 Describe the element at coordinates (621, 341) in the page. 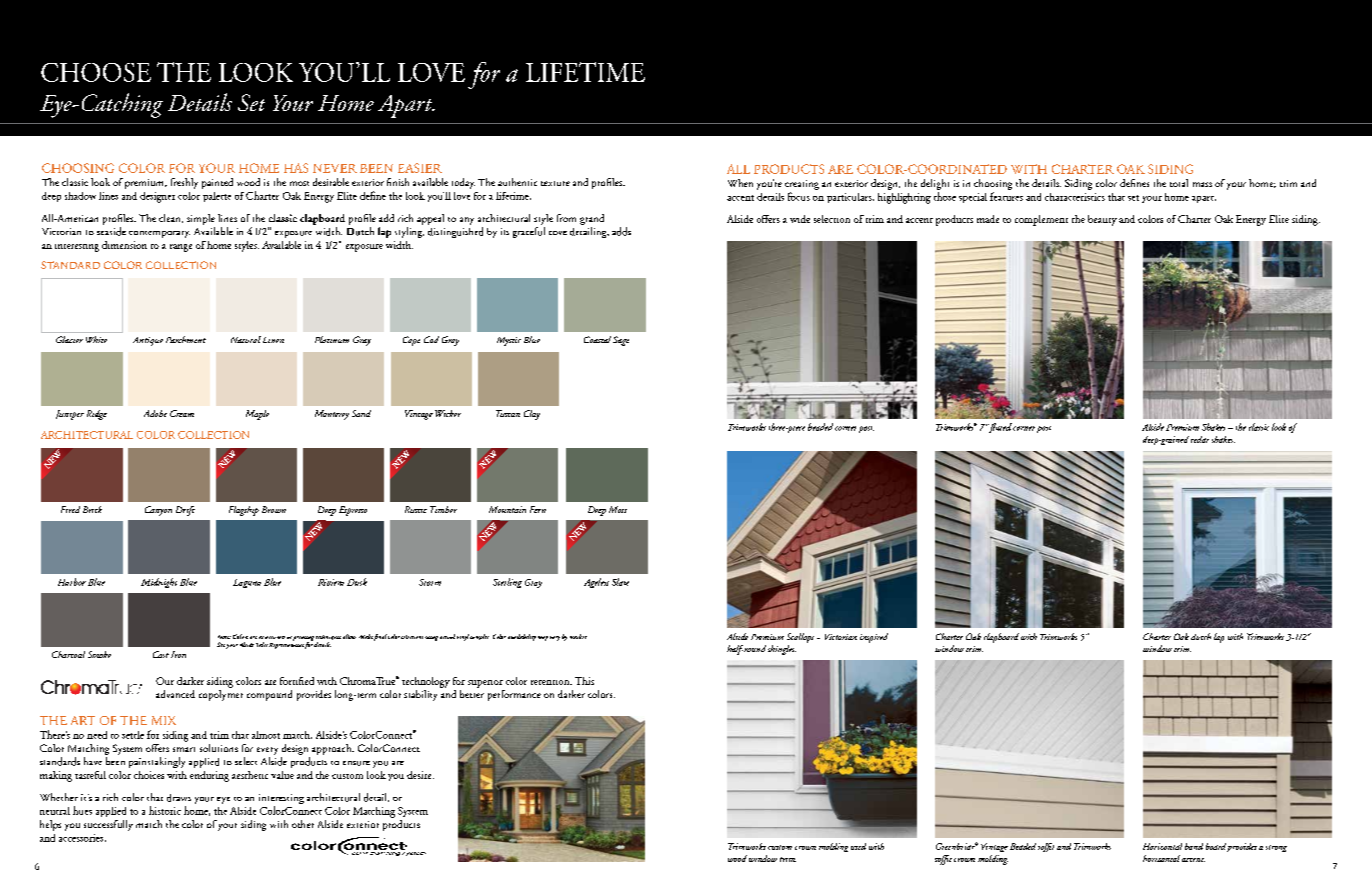

I see `Sage` at that location.
